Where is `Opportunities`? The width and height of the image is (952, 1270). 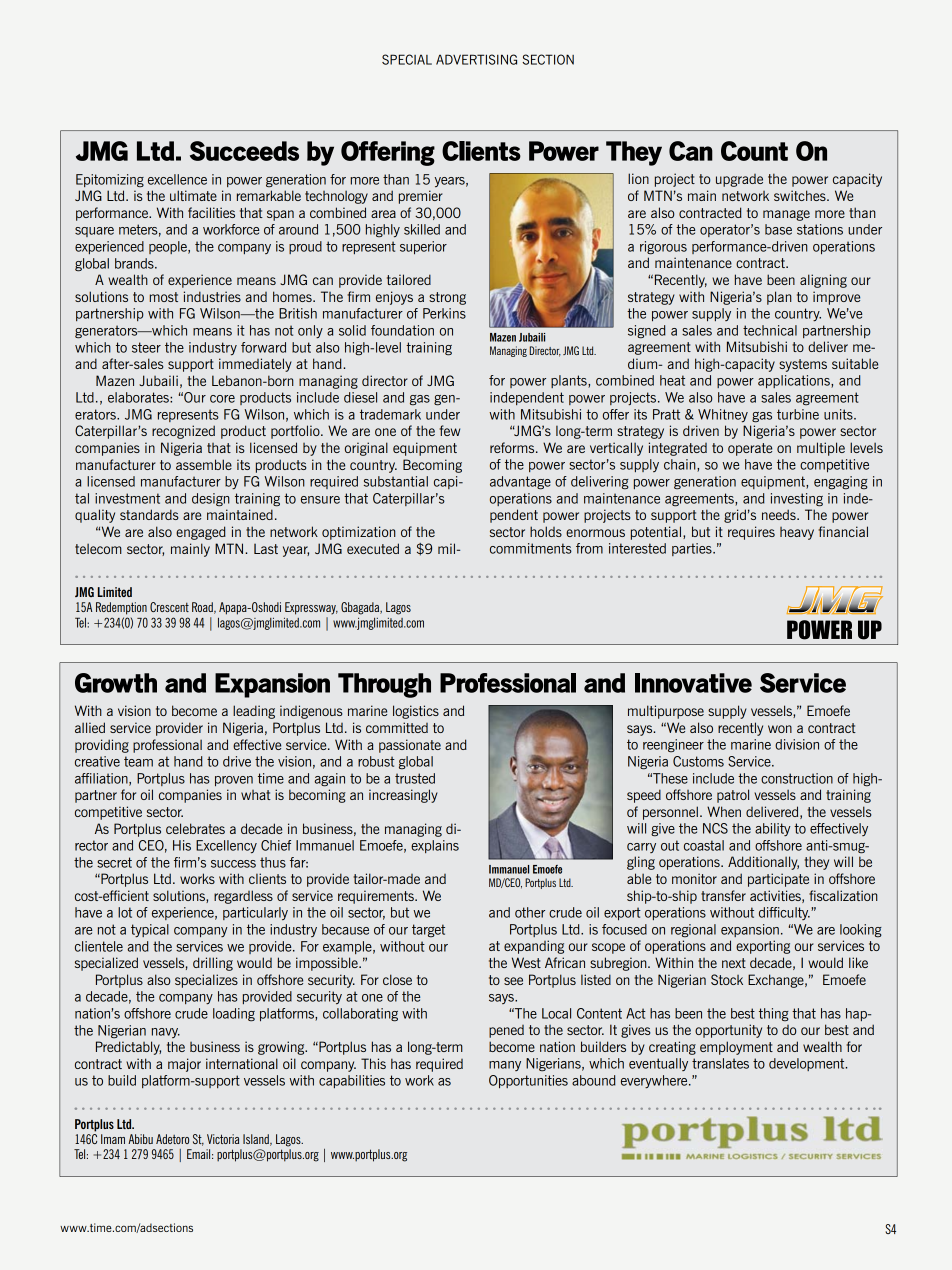 Opportunities is located at coordinates (528, 1081).
